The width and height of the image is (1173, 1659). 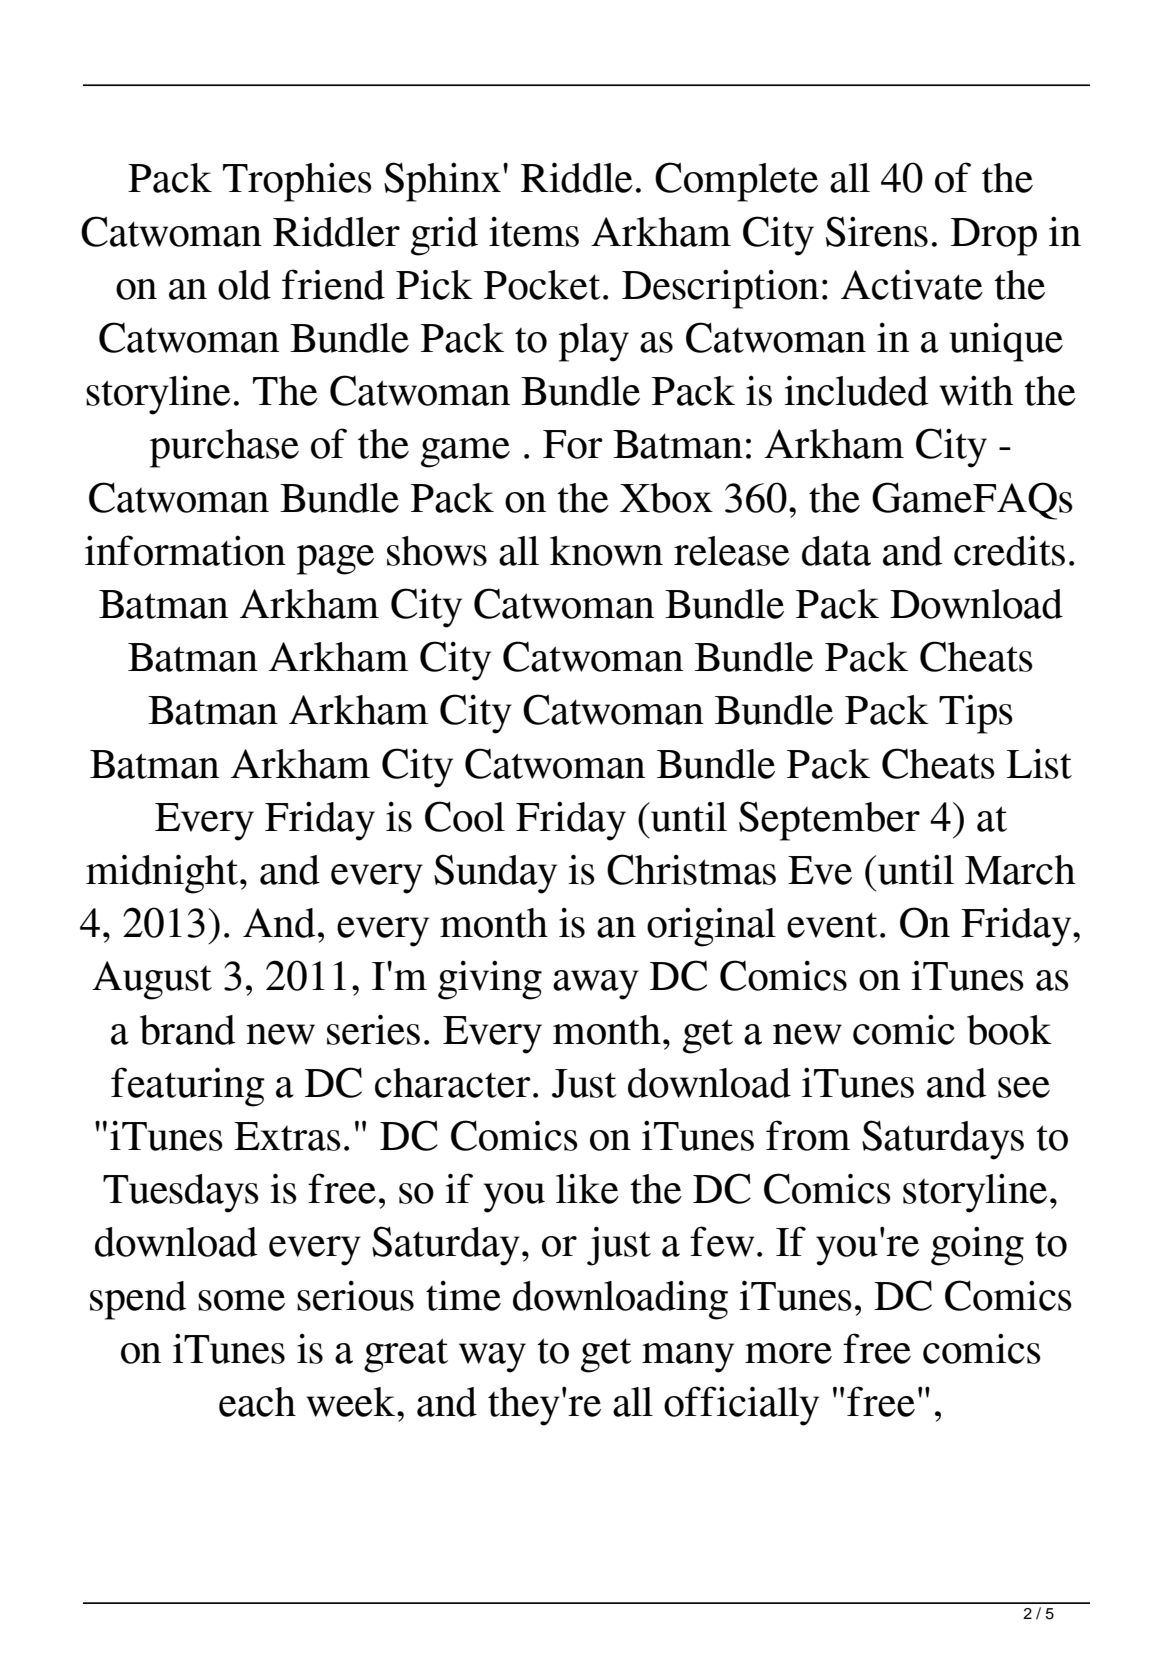 I want to click on each, so click(x=257, y=1402).
